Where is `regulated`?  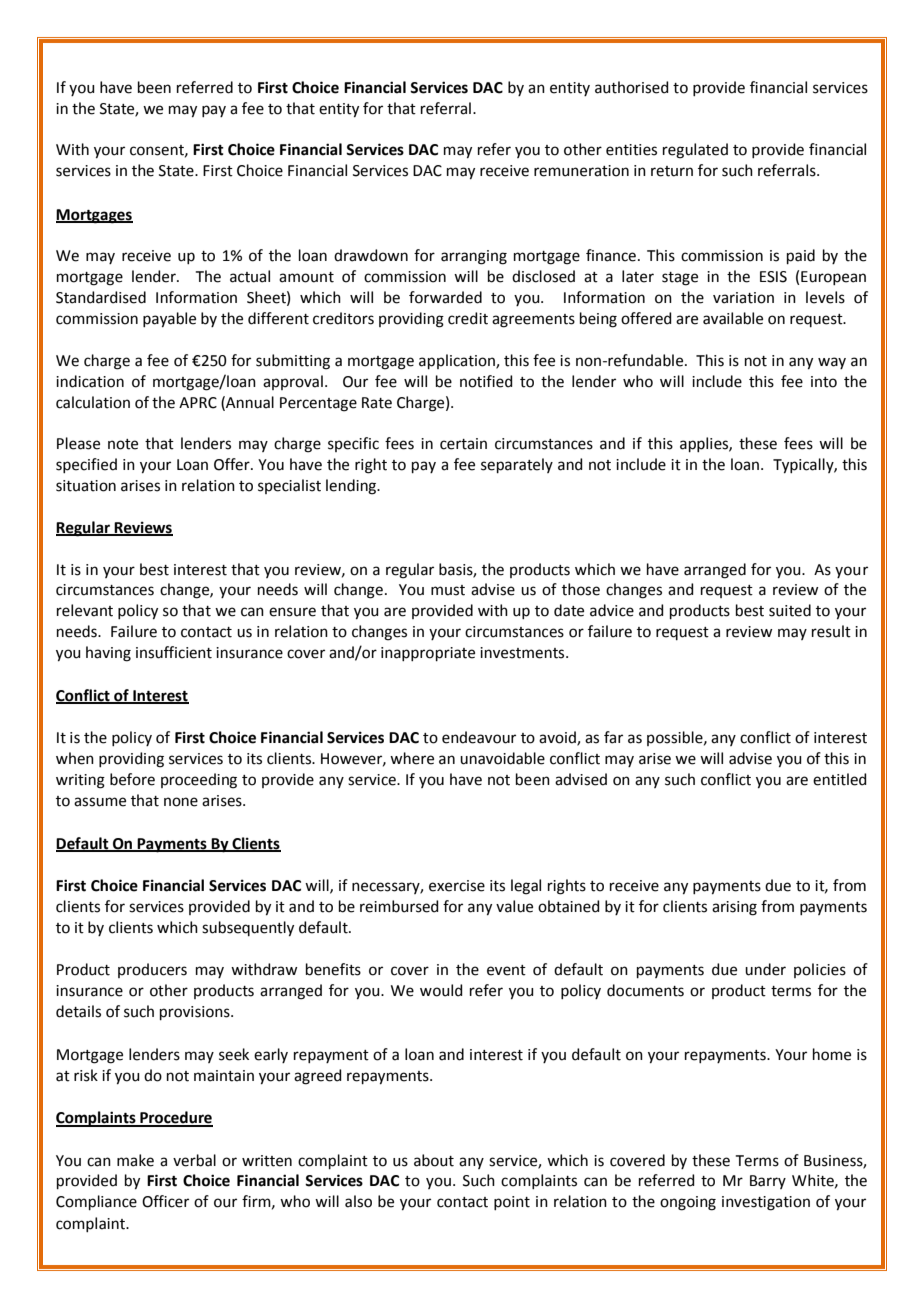
regulated is located at coordinates (695, 151).
